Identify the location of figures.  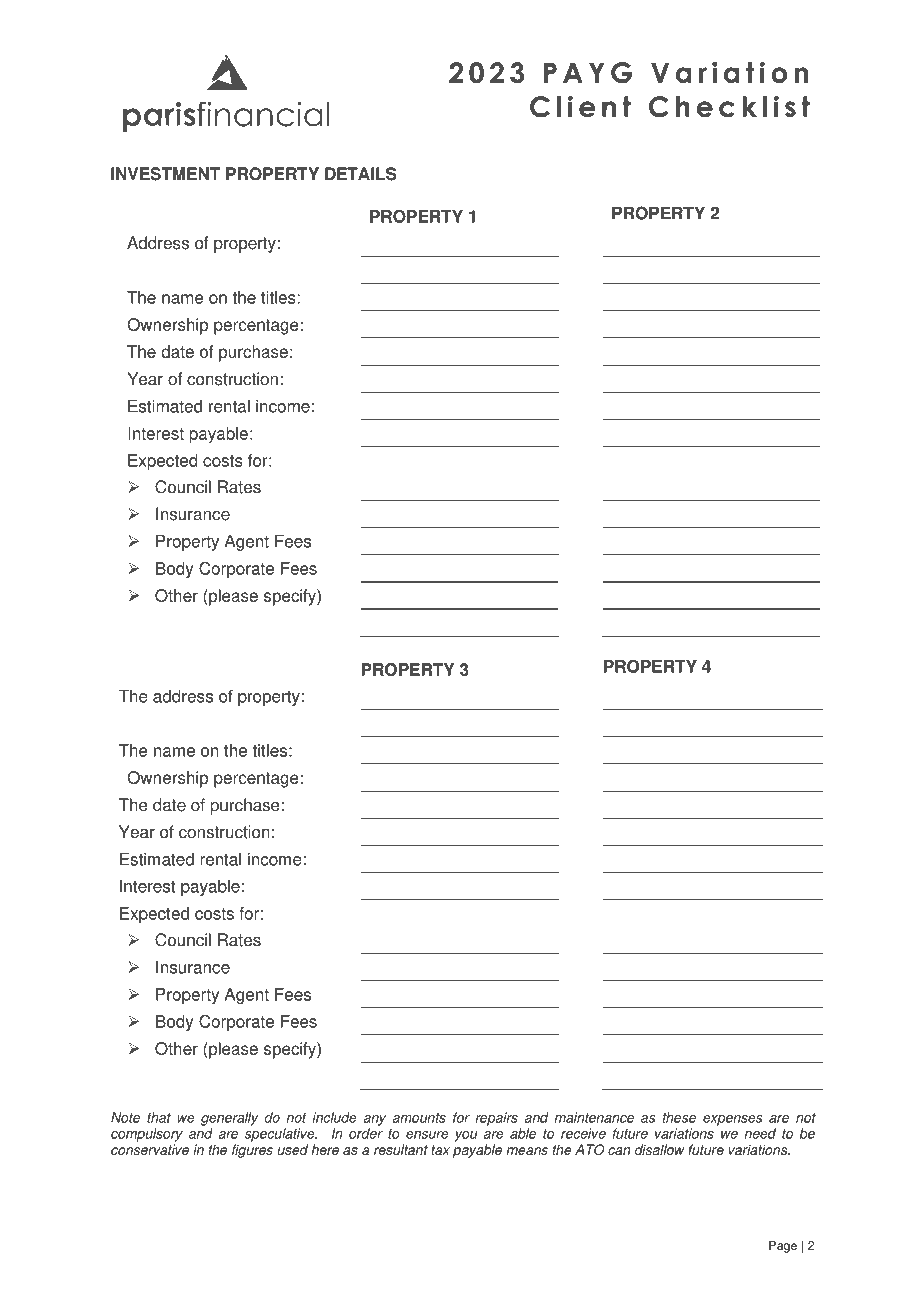
(252, 1151).
